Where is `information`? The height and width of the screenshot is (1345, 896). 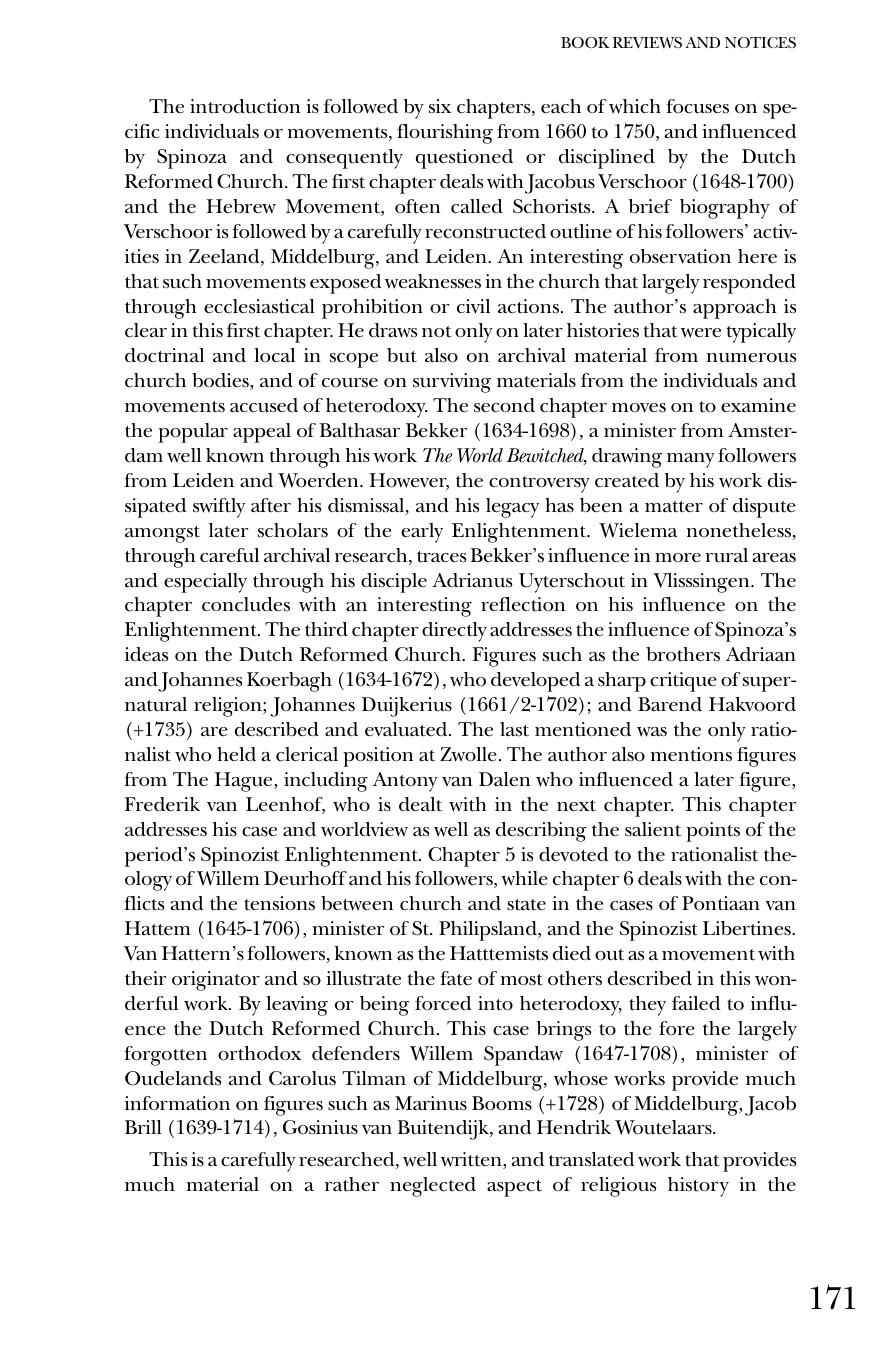 information is located at coordinates (177, 1103).
